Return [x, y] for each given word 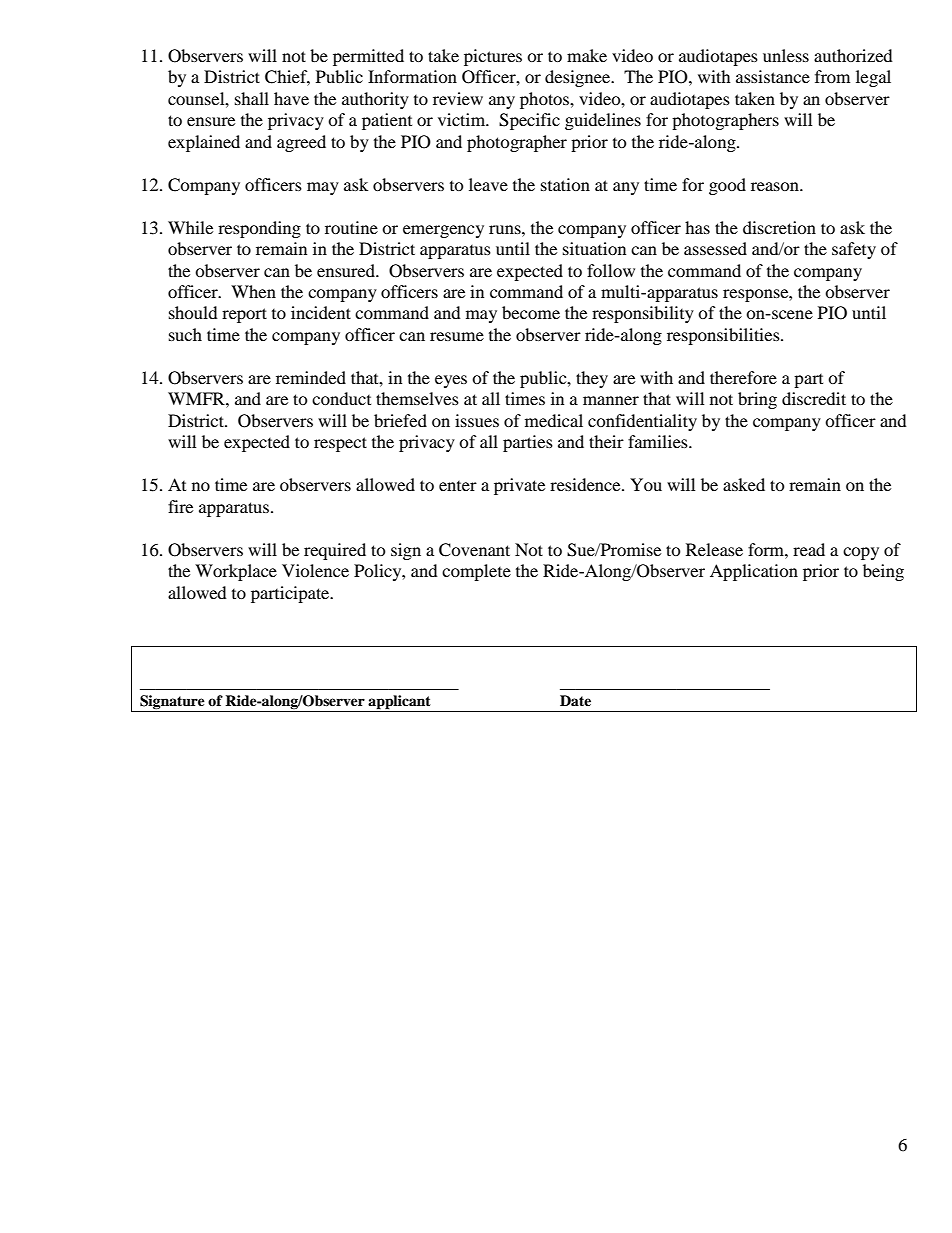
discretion [779, 227]
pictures [493, 57]
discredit [814, 398]
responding [259, 229]
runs [506, 229]
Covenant [474, 550]
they [592, 379]
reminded [311, 377]
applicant [400, 703]
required [335, 551]
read [809, 549]
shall [252, 98]
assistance [773, 76]
